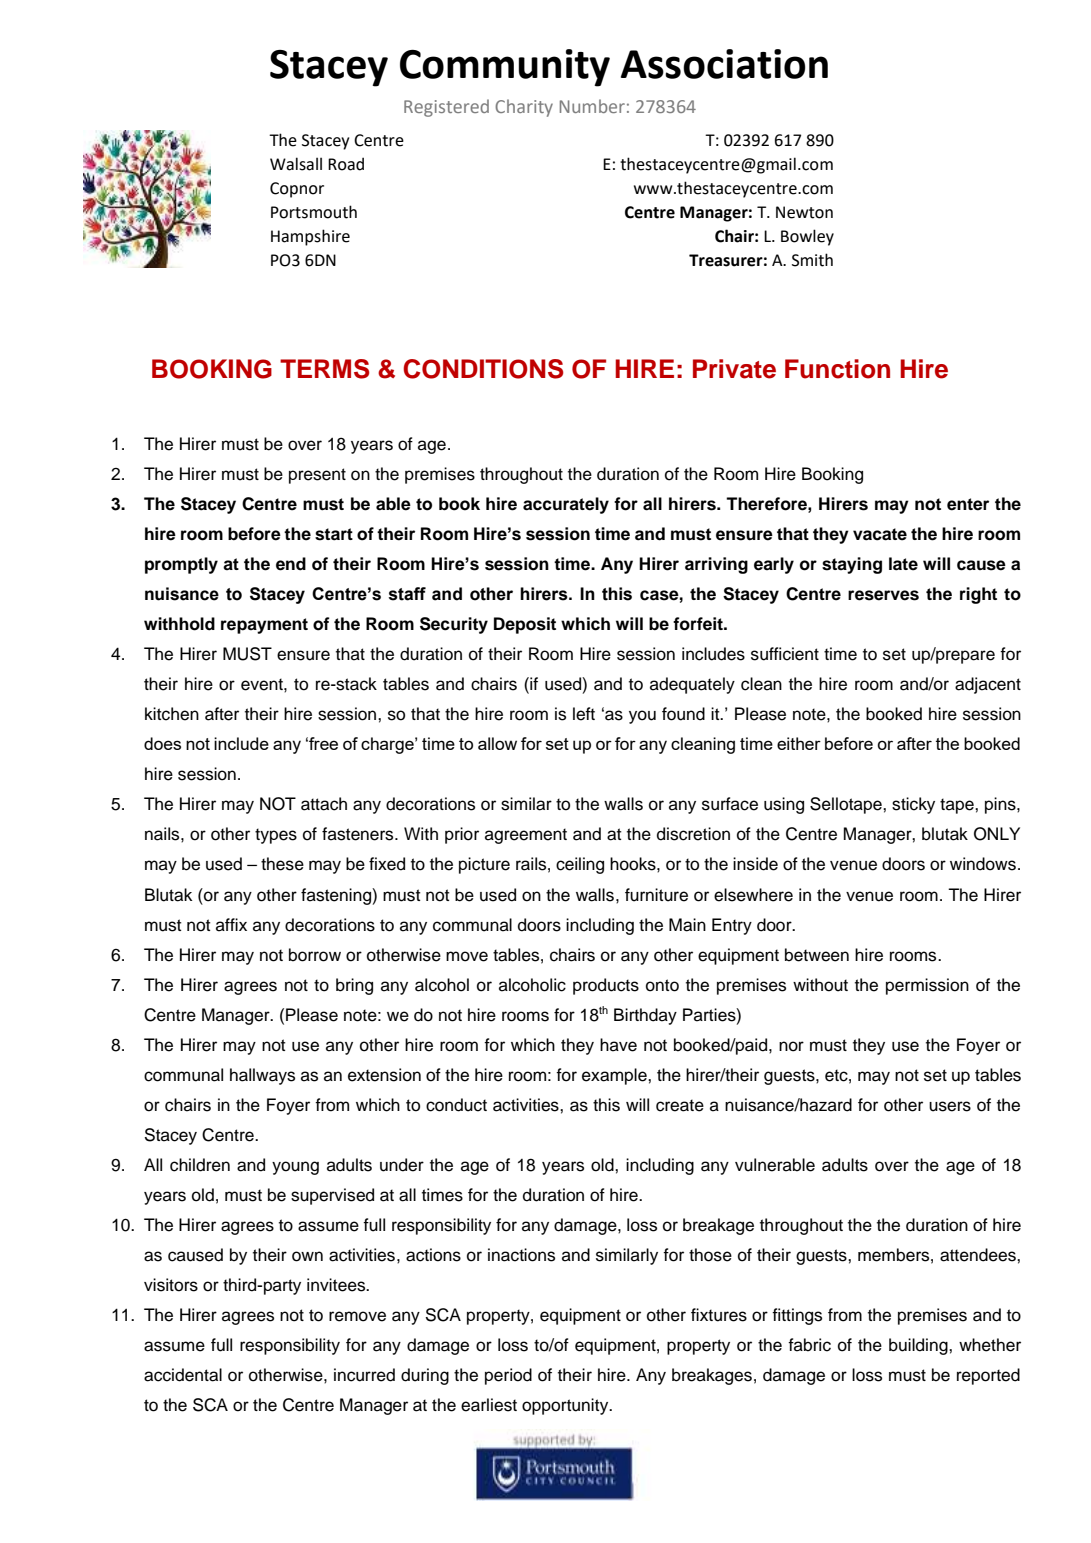 This page has width=1091, height=1543. I want to click on accidental, so click(183, 1375).
